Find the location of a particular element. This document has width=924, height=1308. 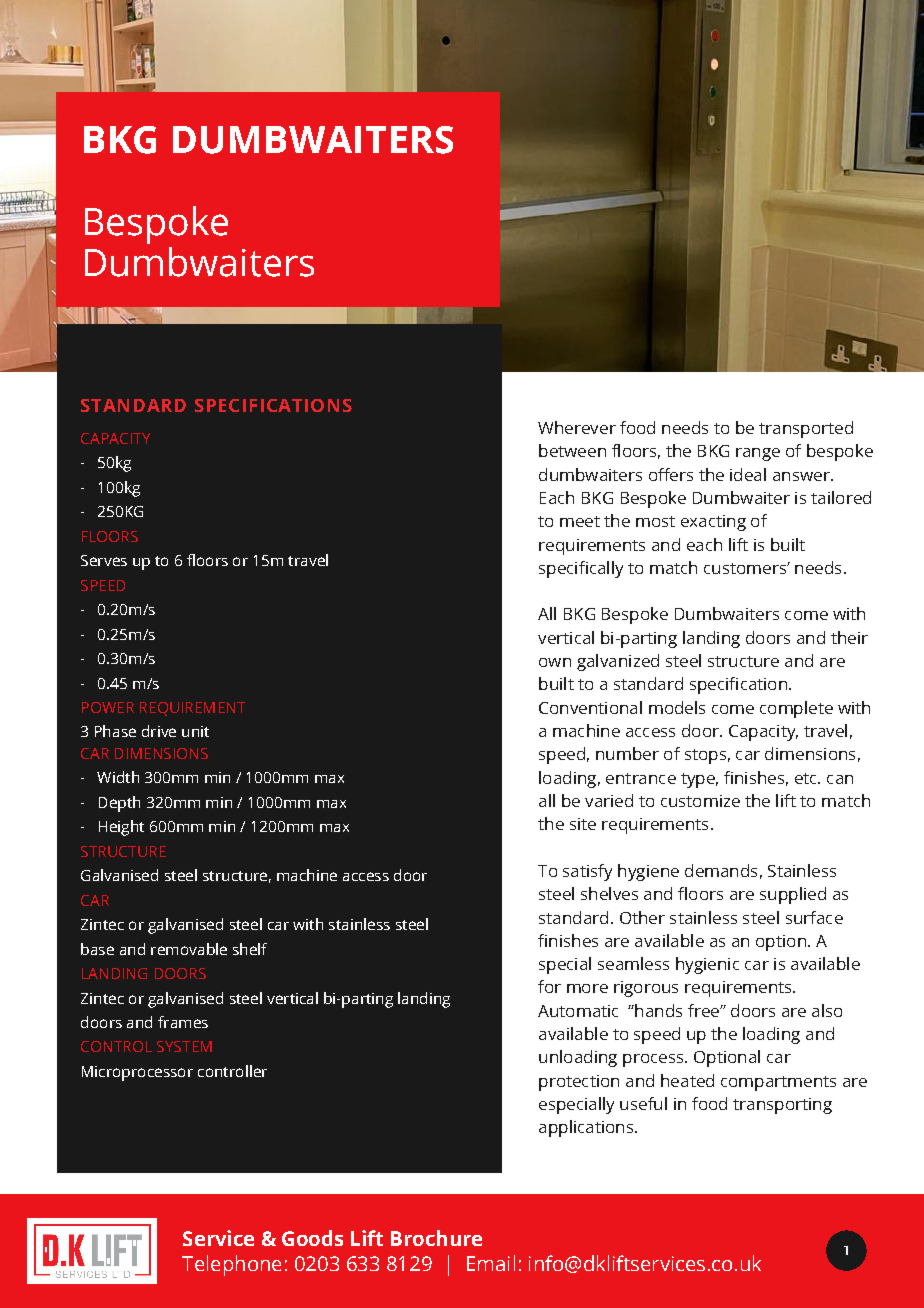

range is located at coordinates (758, 454).
